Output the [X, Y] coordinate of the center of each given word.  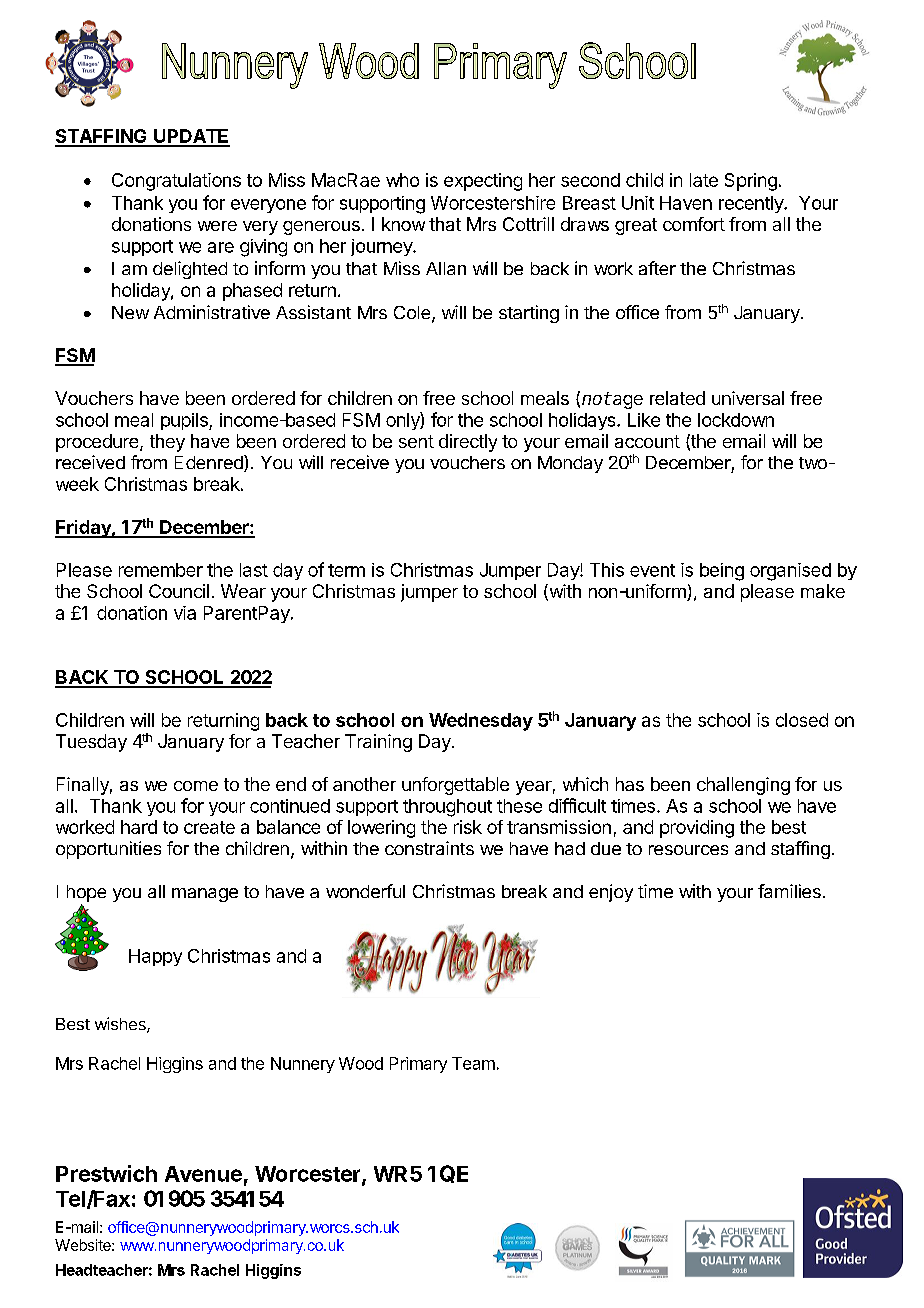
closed [802, 720]
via [185, 613]
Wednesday [481, 722]
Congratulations [176, 182]
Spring [751, 182]
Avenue [203, 1174]
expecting [483, 182]
